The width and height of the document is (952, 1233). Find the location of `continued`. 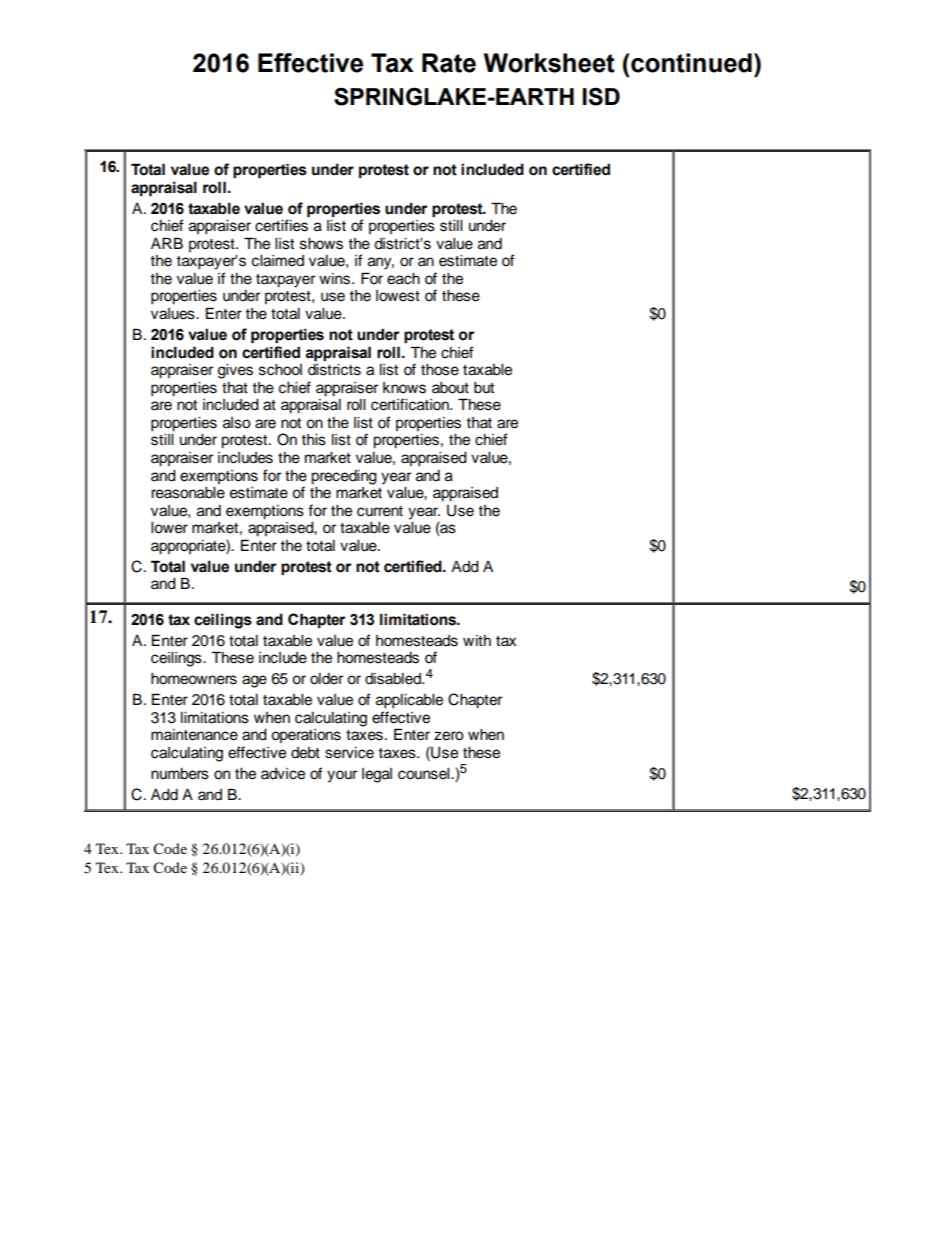

continued is located at coordinates (691, 63).
